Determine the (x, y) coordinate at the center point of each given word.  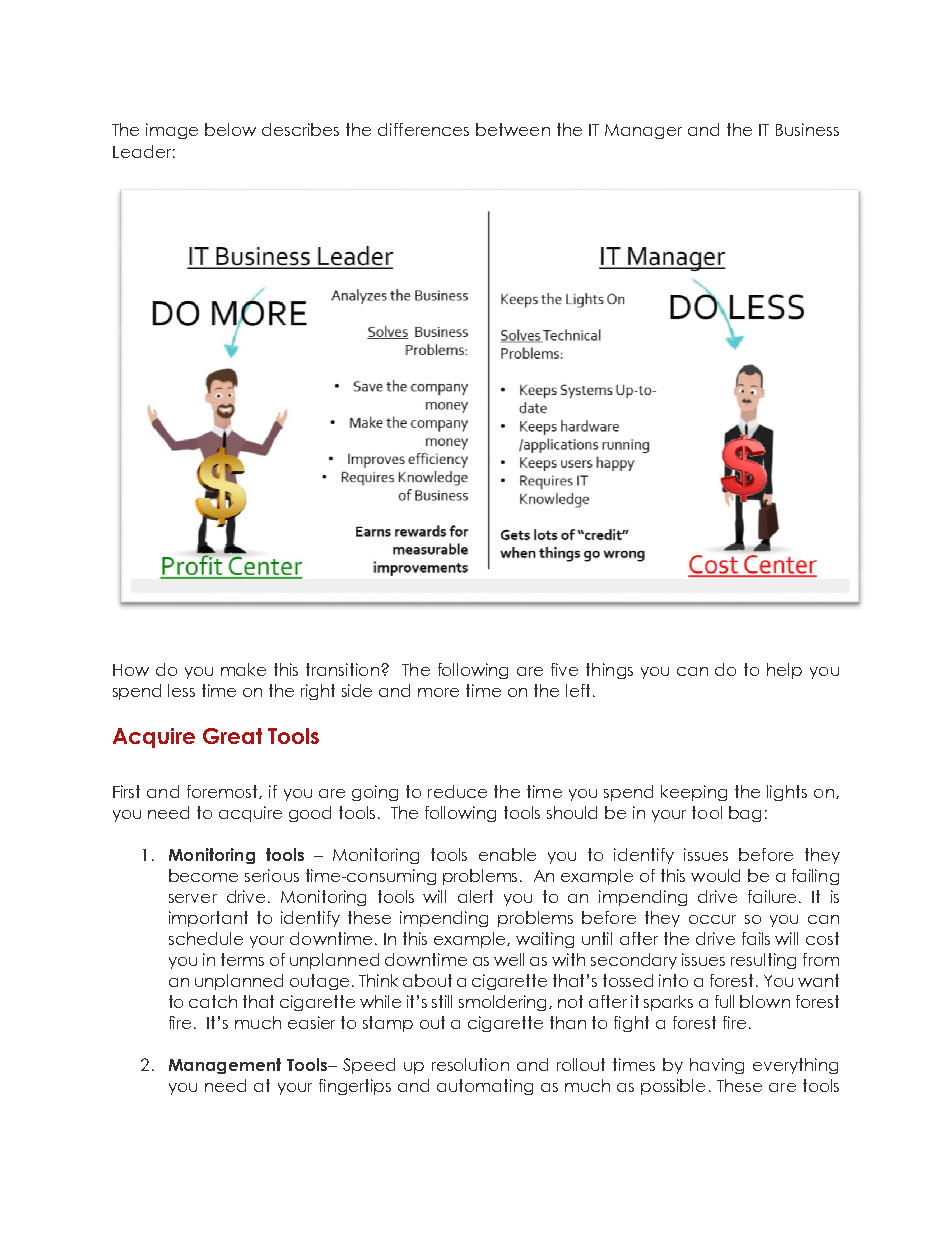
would (715, 875)
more (438, 692)
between (513, 129)
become (203, 875)
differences (423, 129)
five (564, 669)
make (243, 669)
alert (475, 896)
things (609, 671)
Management (225, 1066)
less (181, 690)
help (784, 671)
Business (807, 129)
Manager (643, 131)
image (172, 131)
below (230, 129)
